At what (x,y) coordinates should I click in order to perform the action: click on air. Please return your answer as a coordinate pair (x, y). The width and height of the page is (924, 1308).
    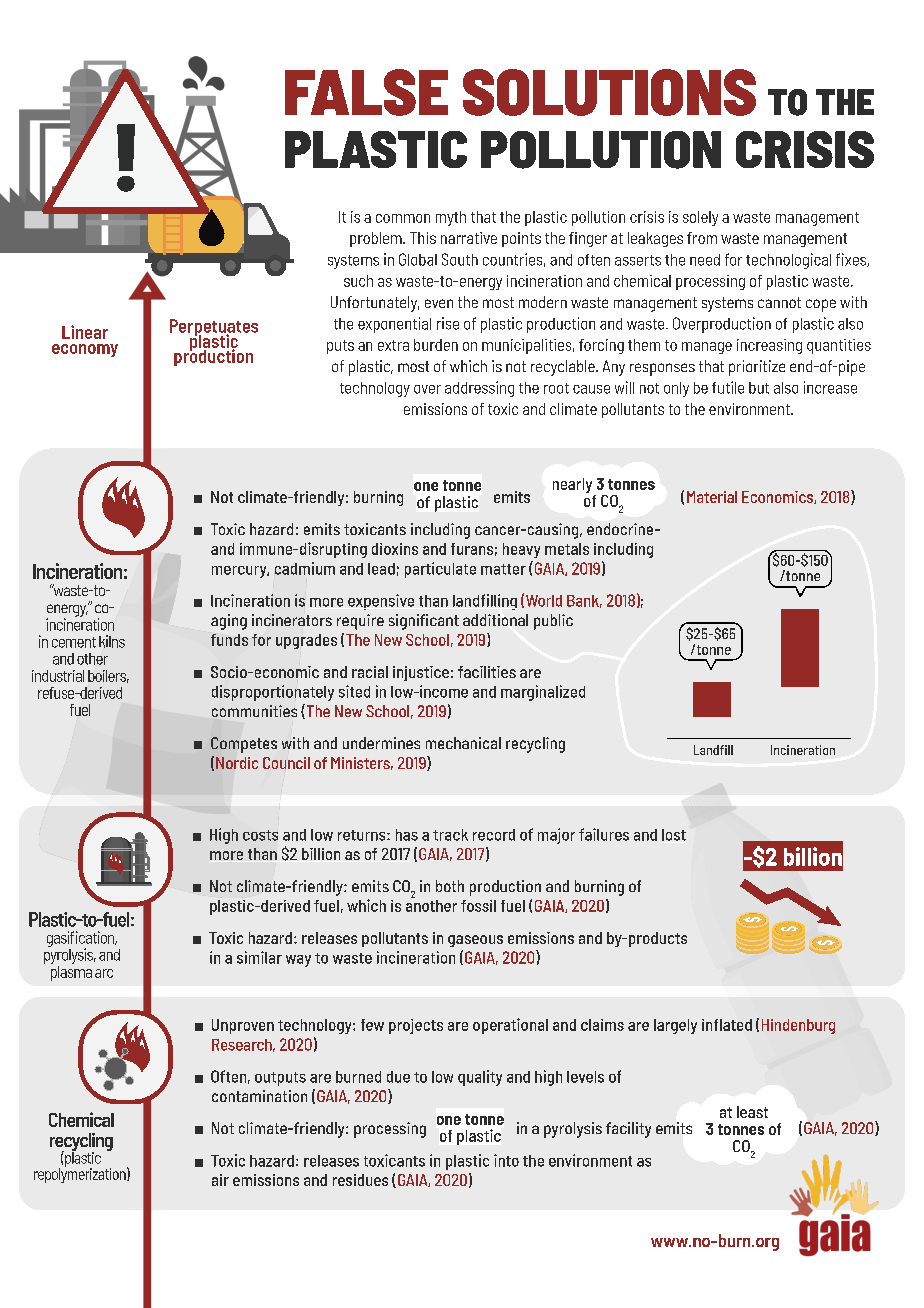
    Looking at the image, I should click on (220, 1180).
